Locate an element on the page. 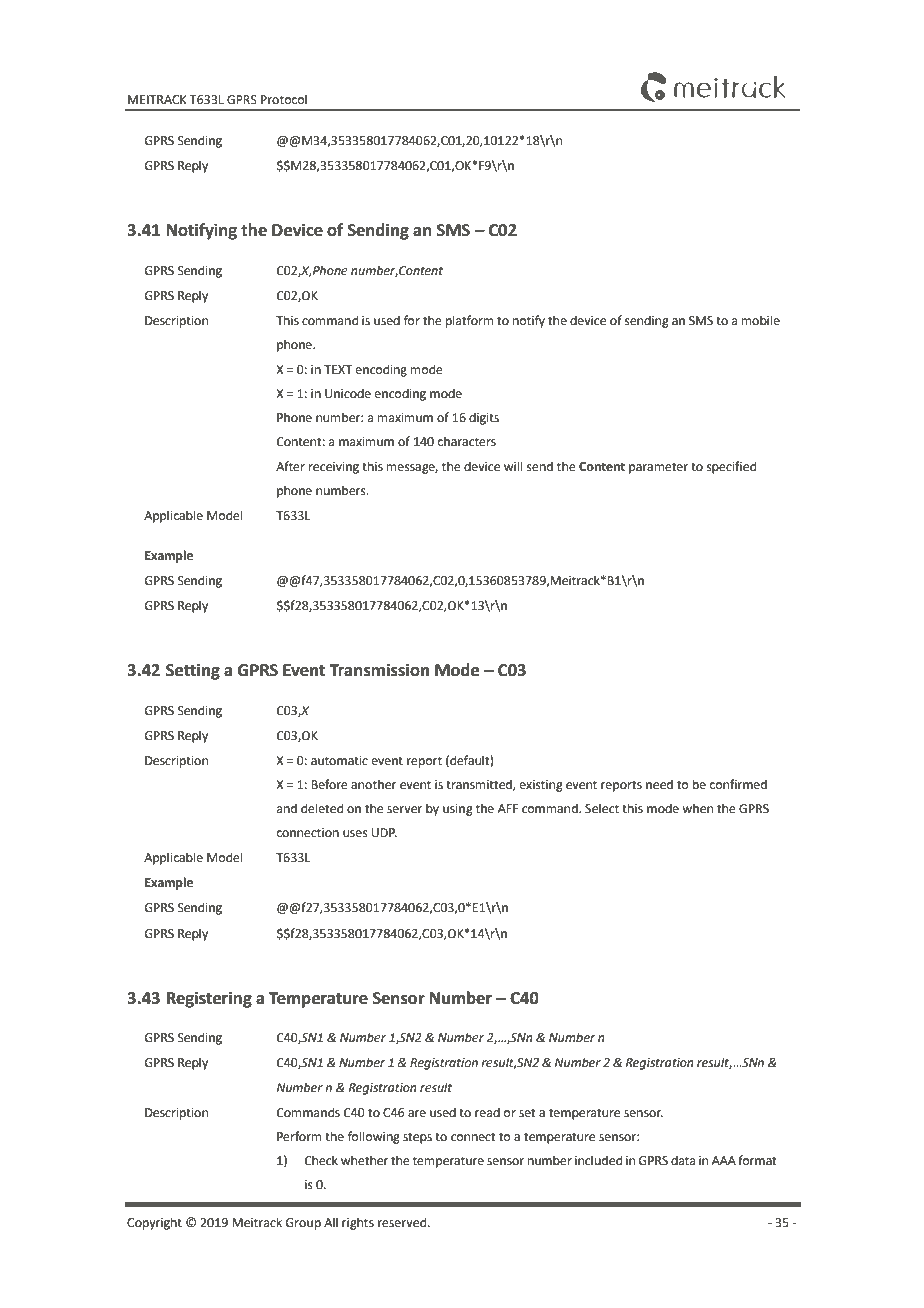 This document has height=1308, width=924. After is located at coordinates (290, 466).
